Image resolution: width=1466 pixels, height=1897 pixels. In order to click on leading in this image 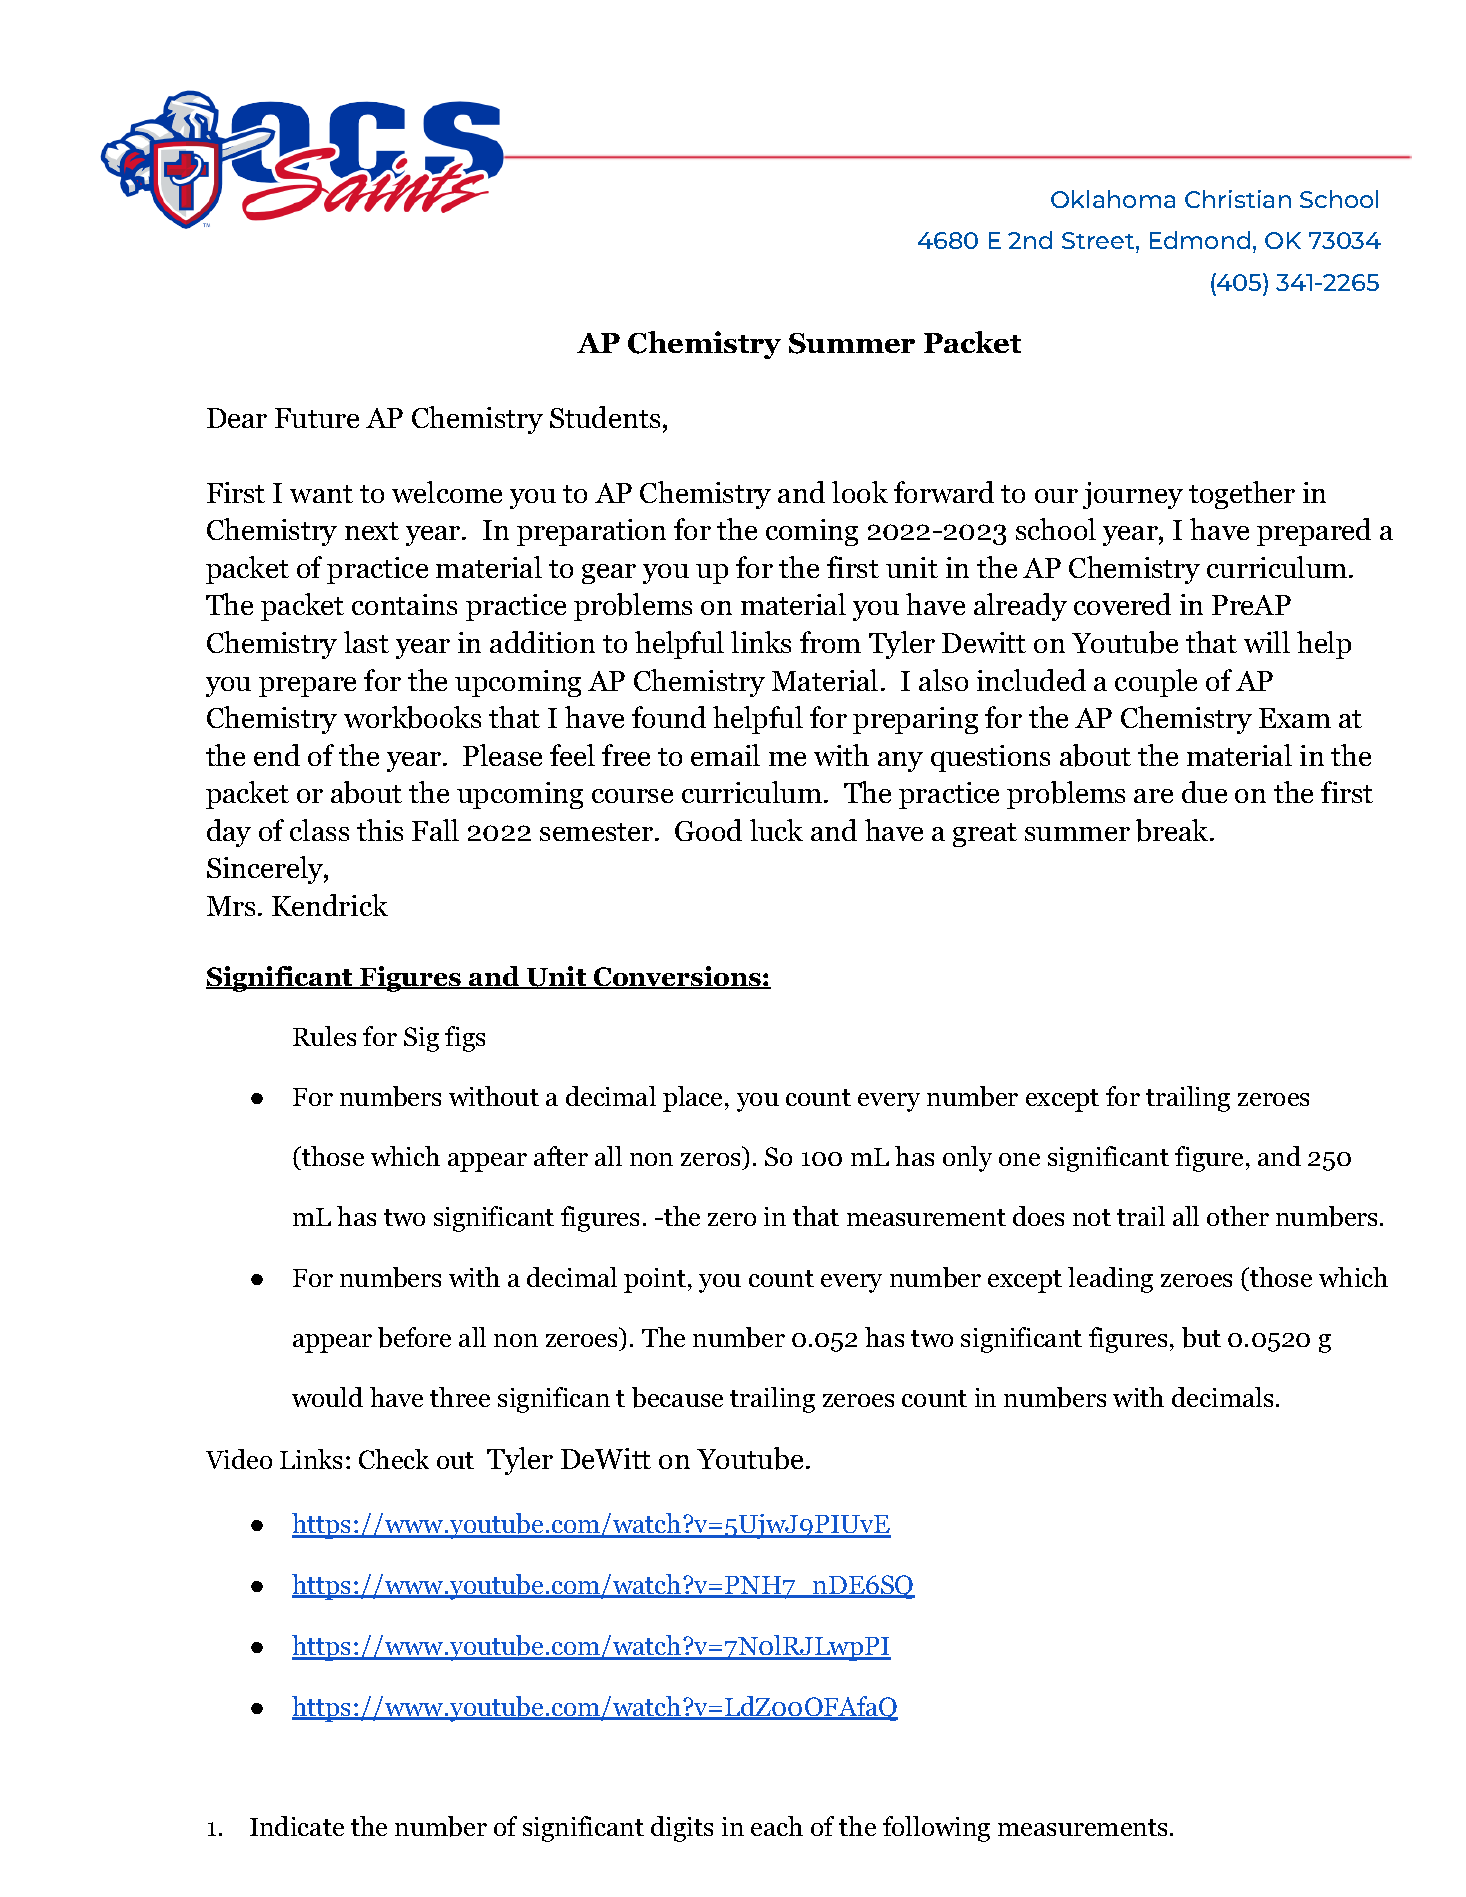, I will do `click(1110, 1280)`.
